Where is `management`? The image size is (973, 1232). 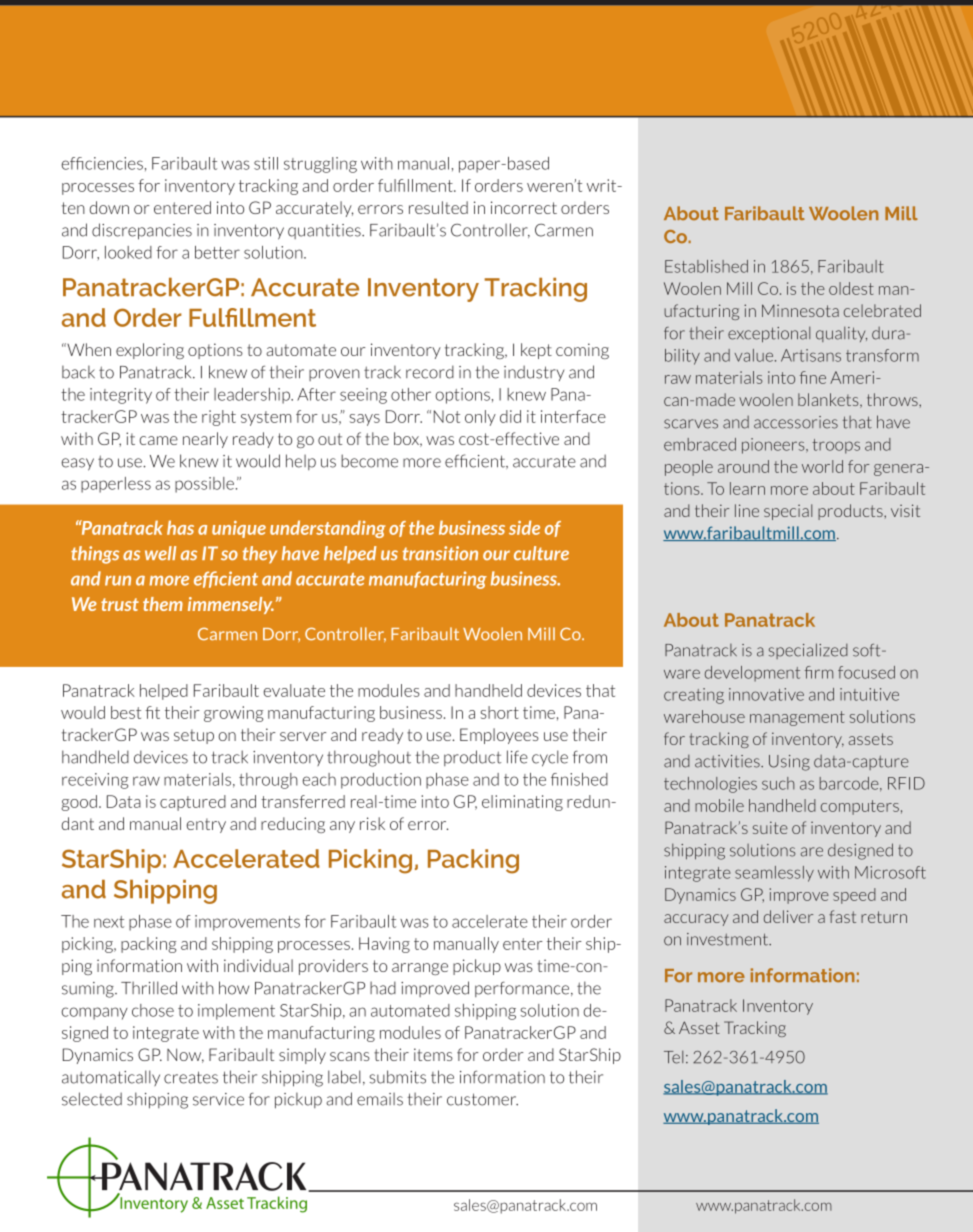 management is located at coordinates (797, 718).
